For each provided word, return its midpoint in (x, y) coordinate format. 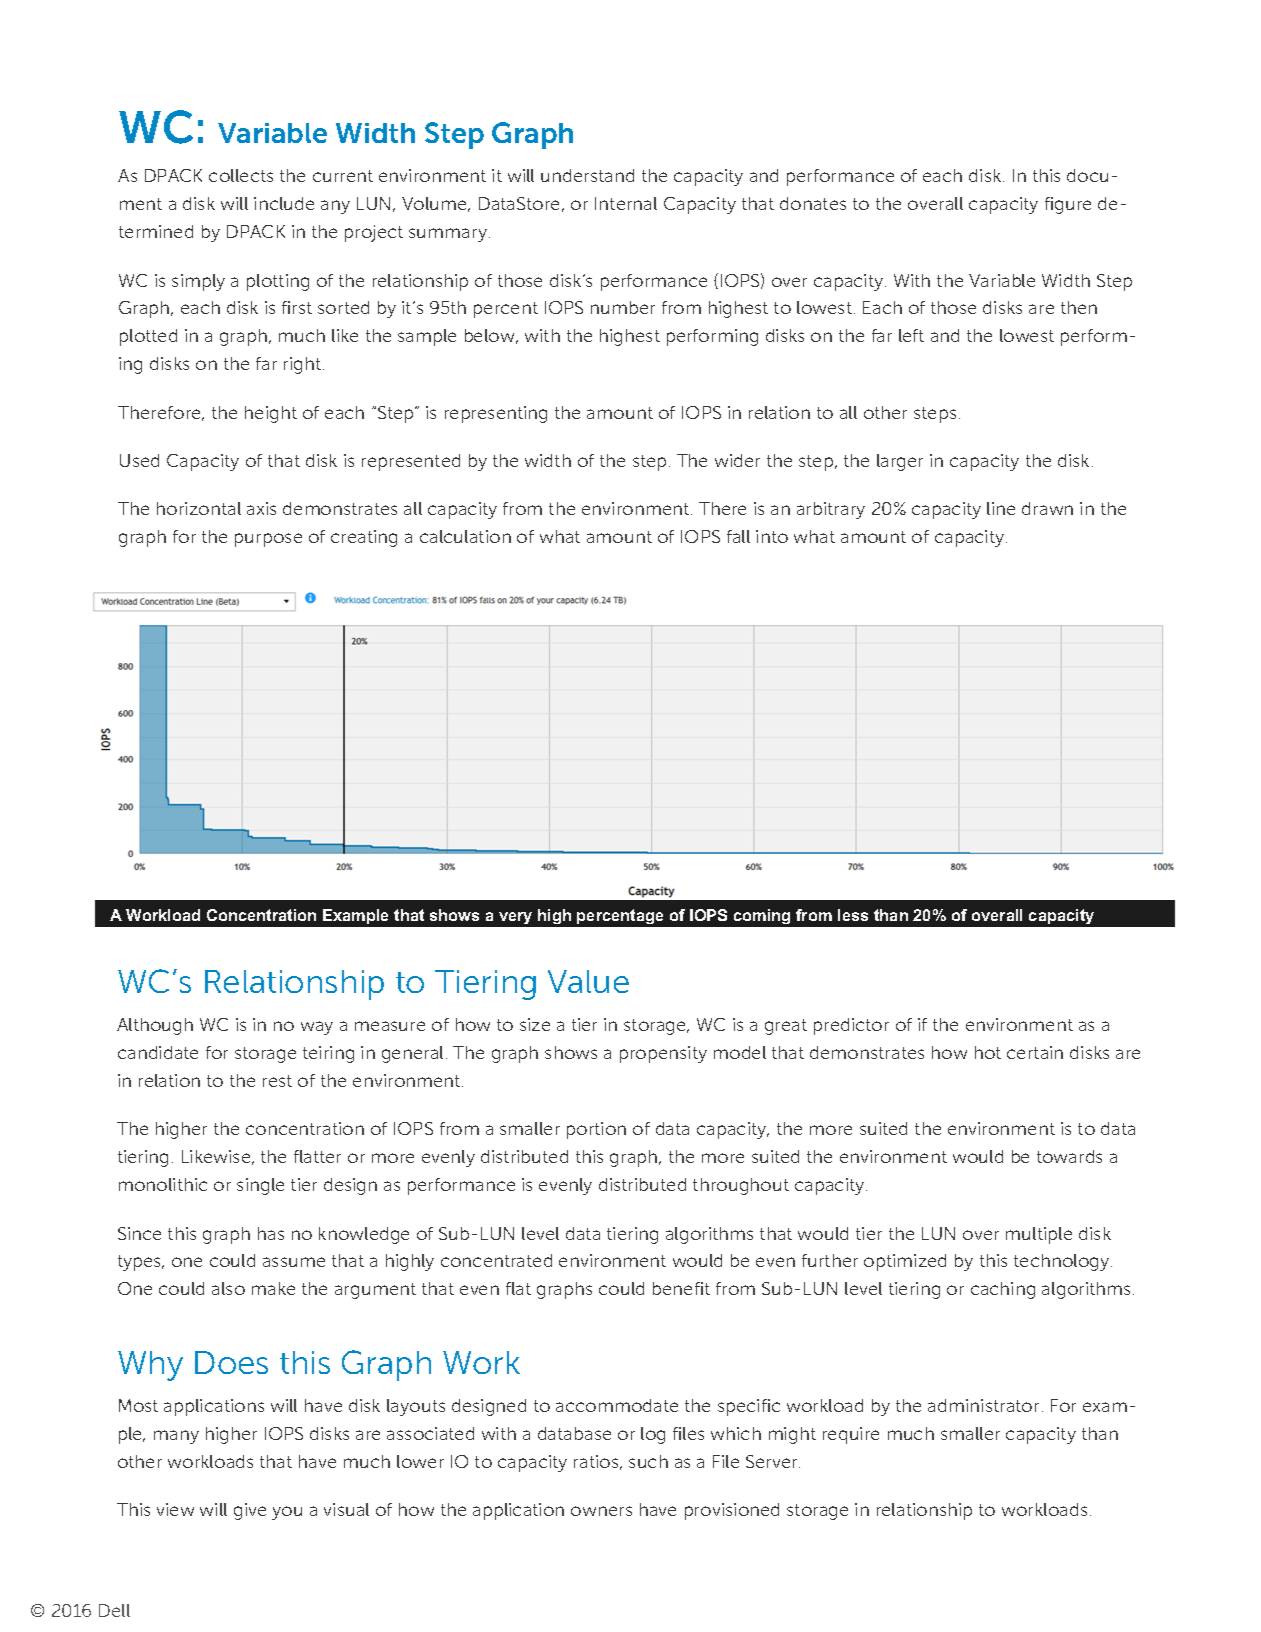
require (851, 1435)
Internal (626, 203)
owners (601, 1511)
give (250, 1511)
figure (1068, 205)
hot (988, 1052)
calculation (465, 536)
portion (596, 1130)
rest (277, 1081)
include (284, 203)
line (1001, 508)
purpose (268, 540)
